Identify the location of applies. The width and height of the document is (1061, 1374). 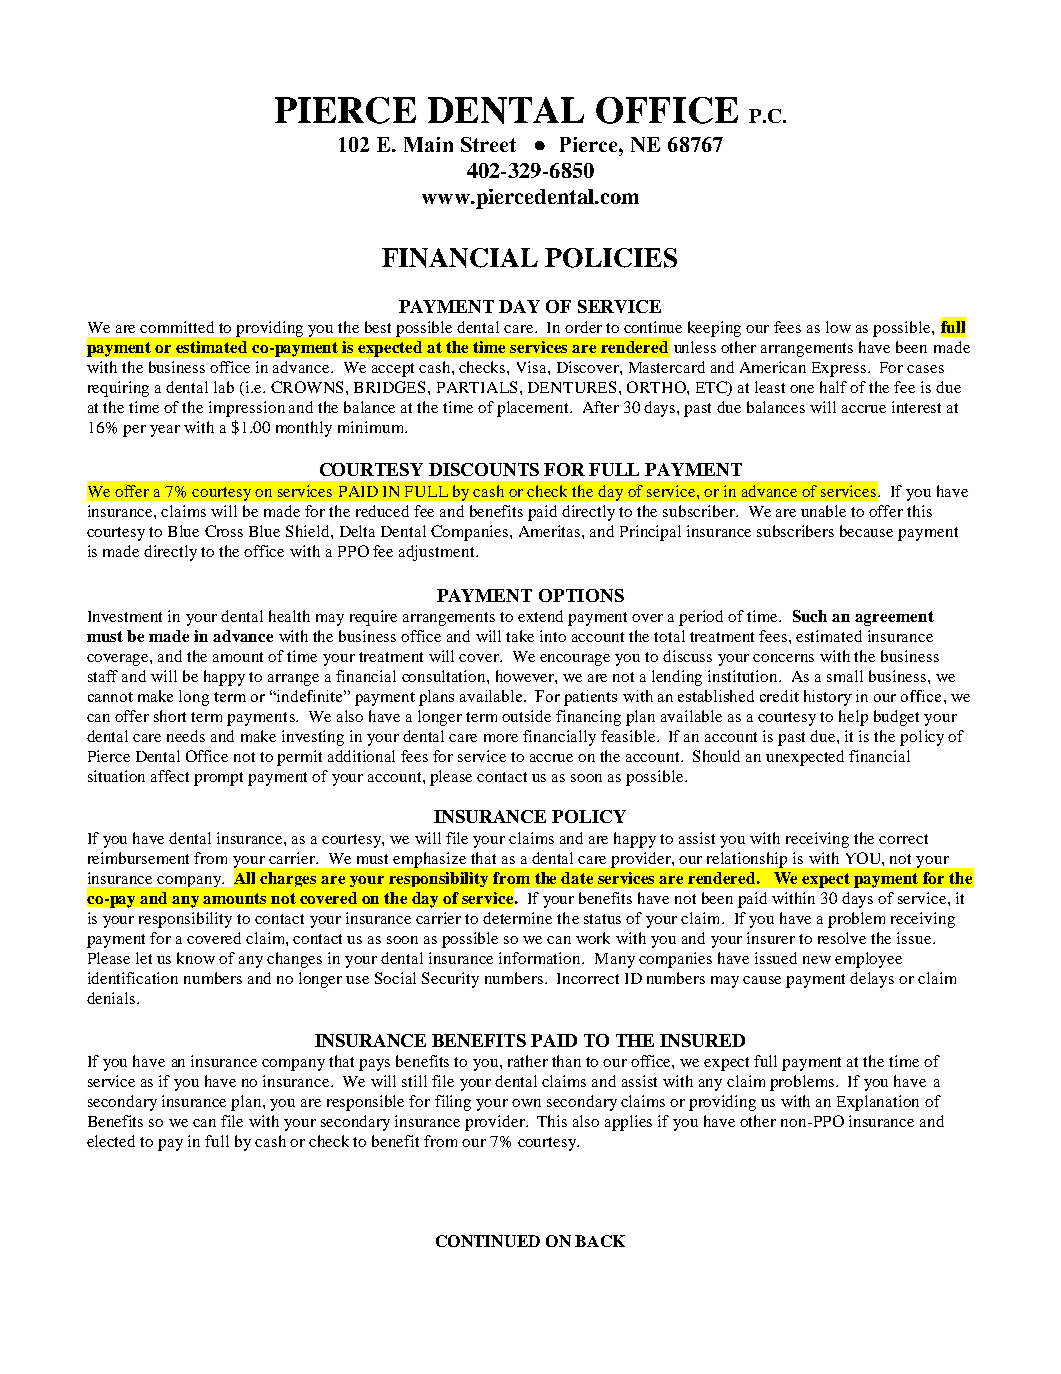
(628, 1123).
